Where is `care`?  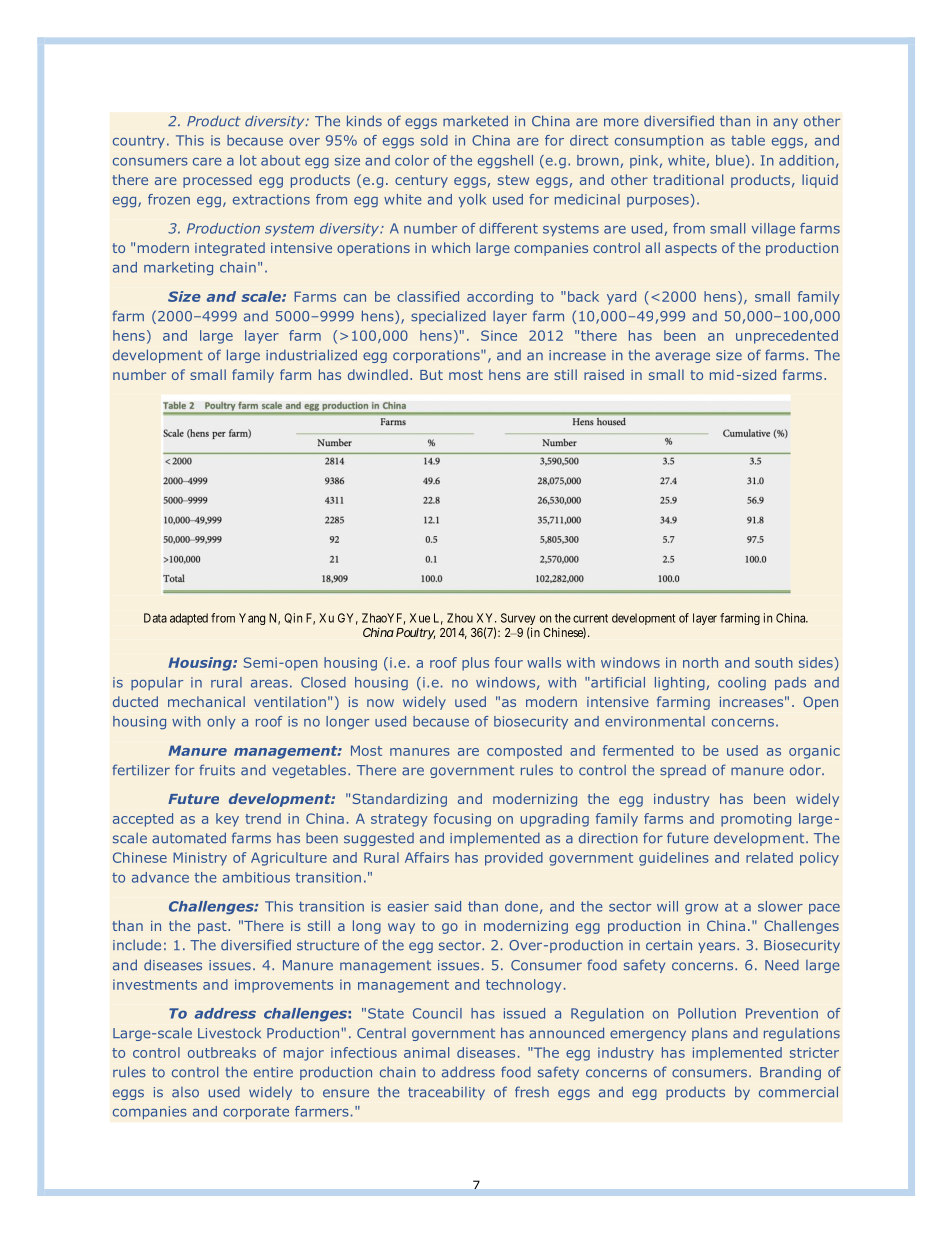
care is located at coordinates (207, 162).
